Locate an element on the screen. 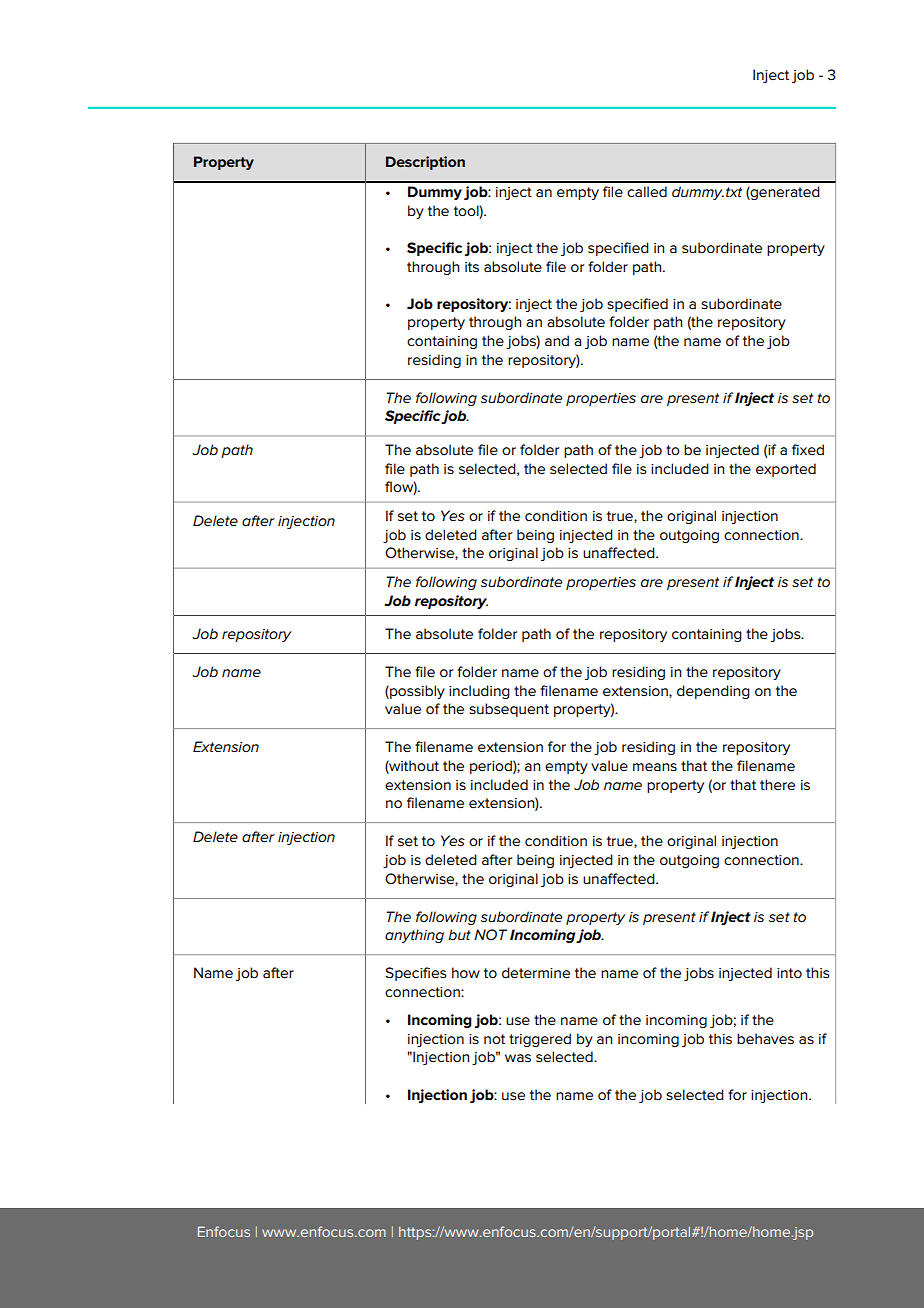  into is located at coordinates (789, 973).
